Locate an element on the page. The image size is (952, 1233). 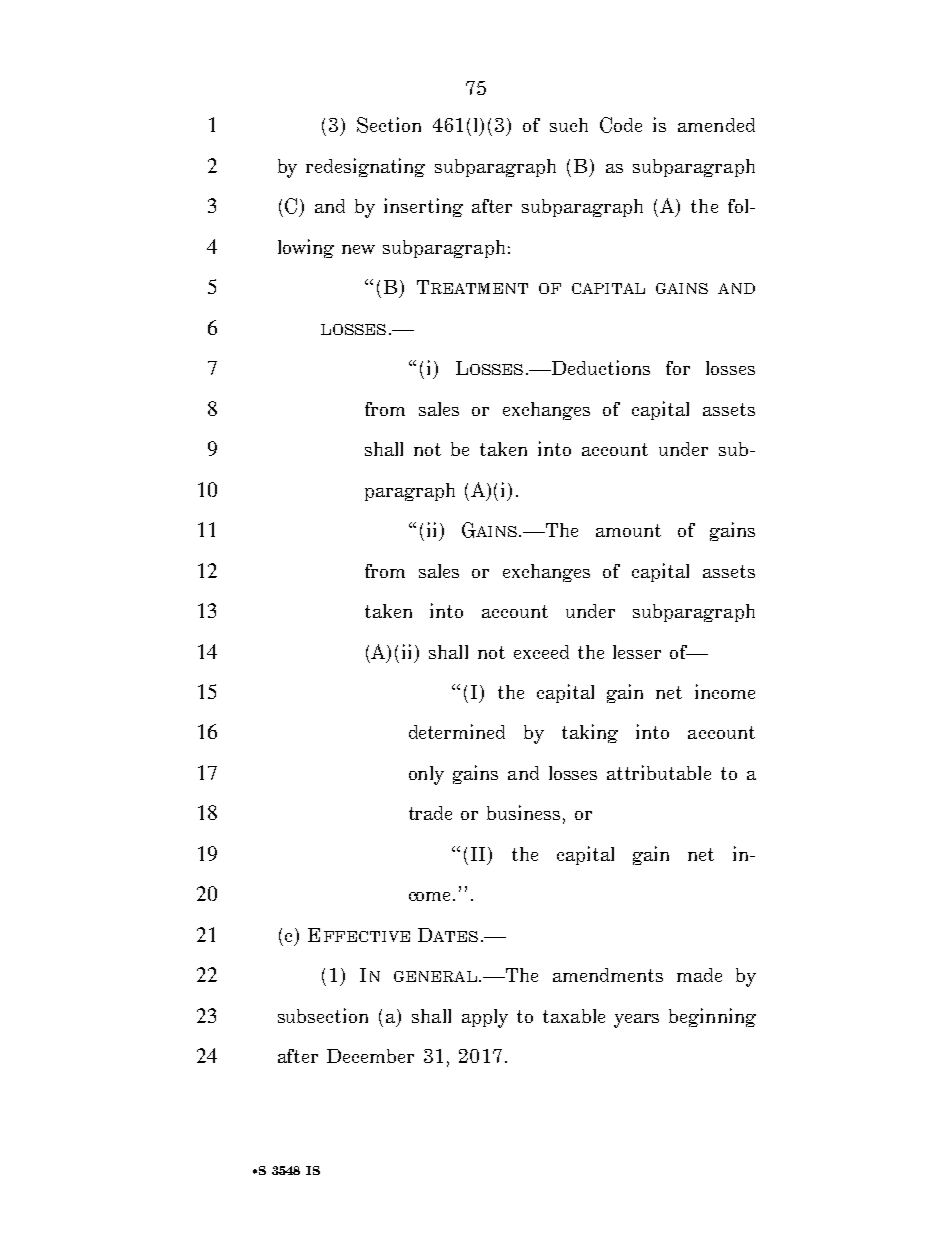
exceed is located at coordinates (541, 652).
